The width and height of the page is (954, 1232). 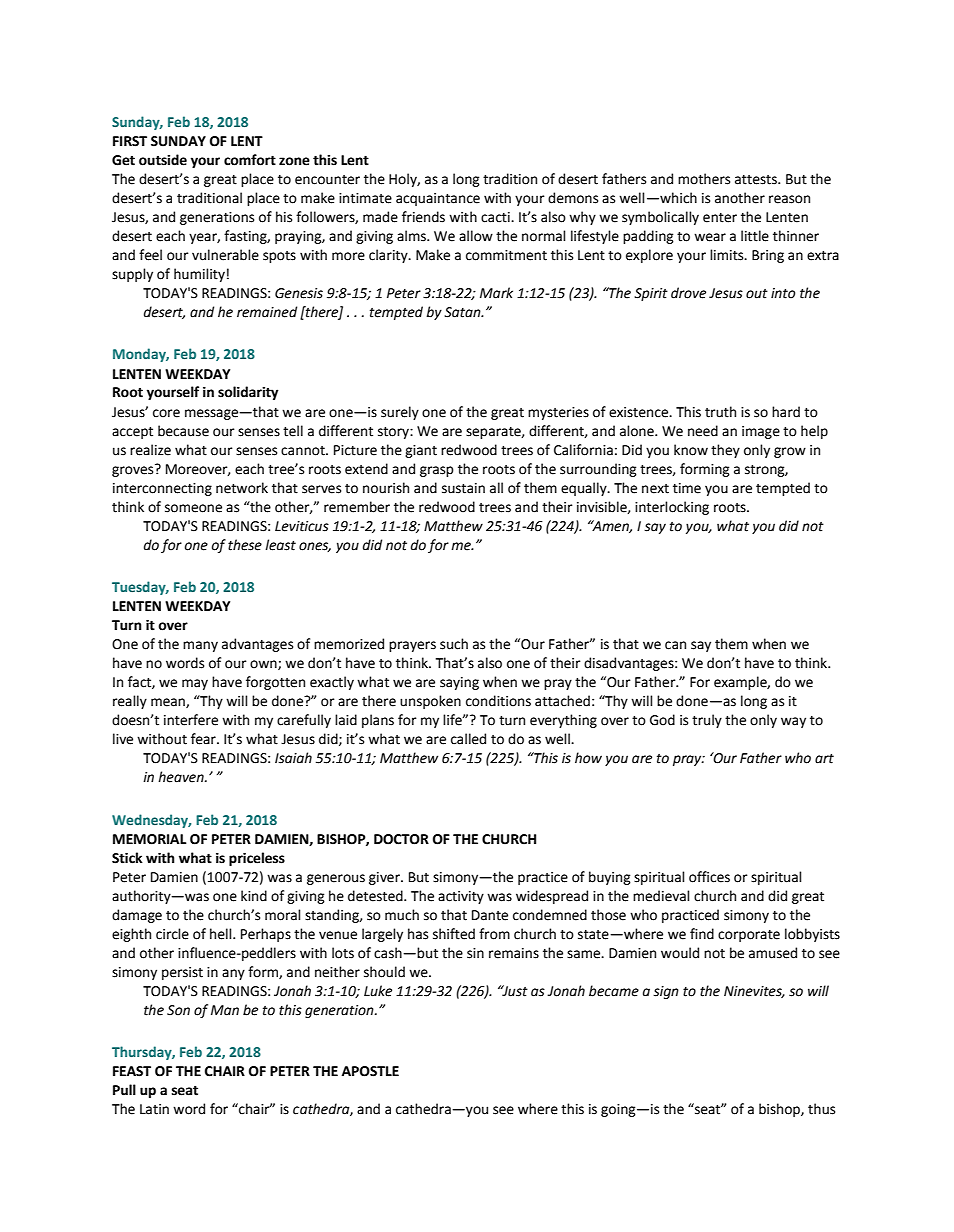 I want to click on many, so click(x=200, y=646).
